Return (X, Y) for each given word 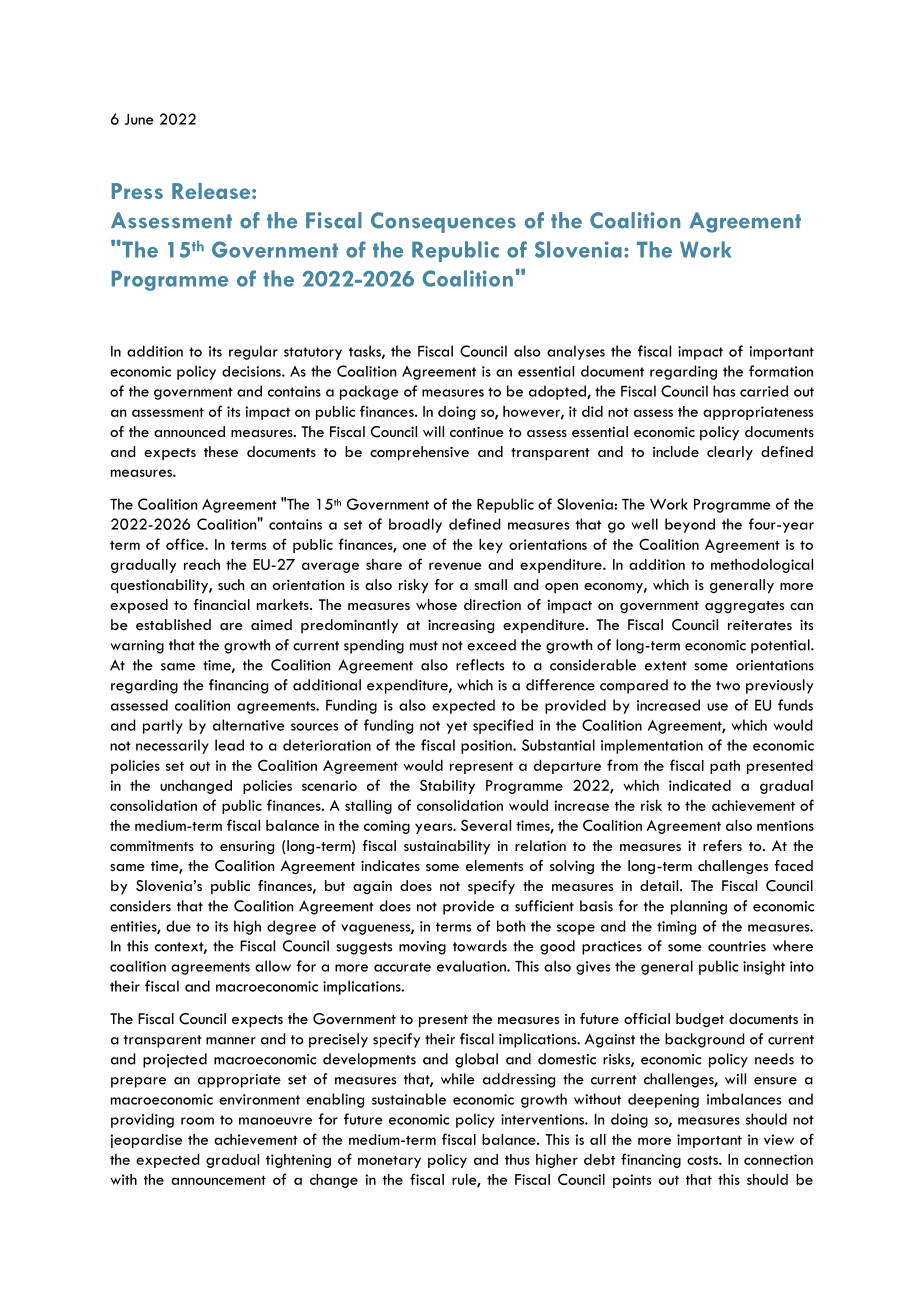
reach (202, 564)
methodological (762, 566)
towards (480, 946)
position (487, 747)
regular (253, 352)
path (725, 767)
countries (737, 946)
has (724, 391)
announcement (218, 1180)
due (178, 926)
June (139, 119)
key (491, 546)
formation (781, 371)
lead (229, 745)
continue (477, 431)
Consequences (443, 222)
